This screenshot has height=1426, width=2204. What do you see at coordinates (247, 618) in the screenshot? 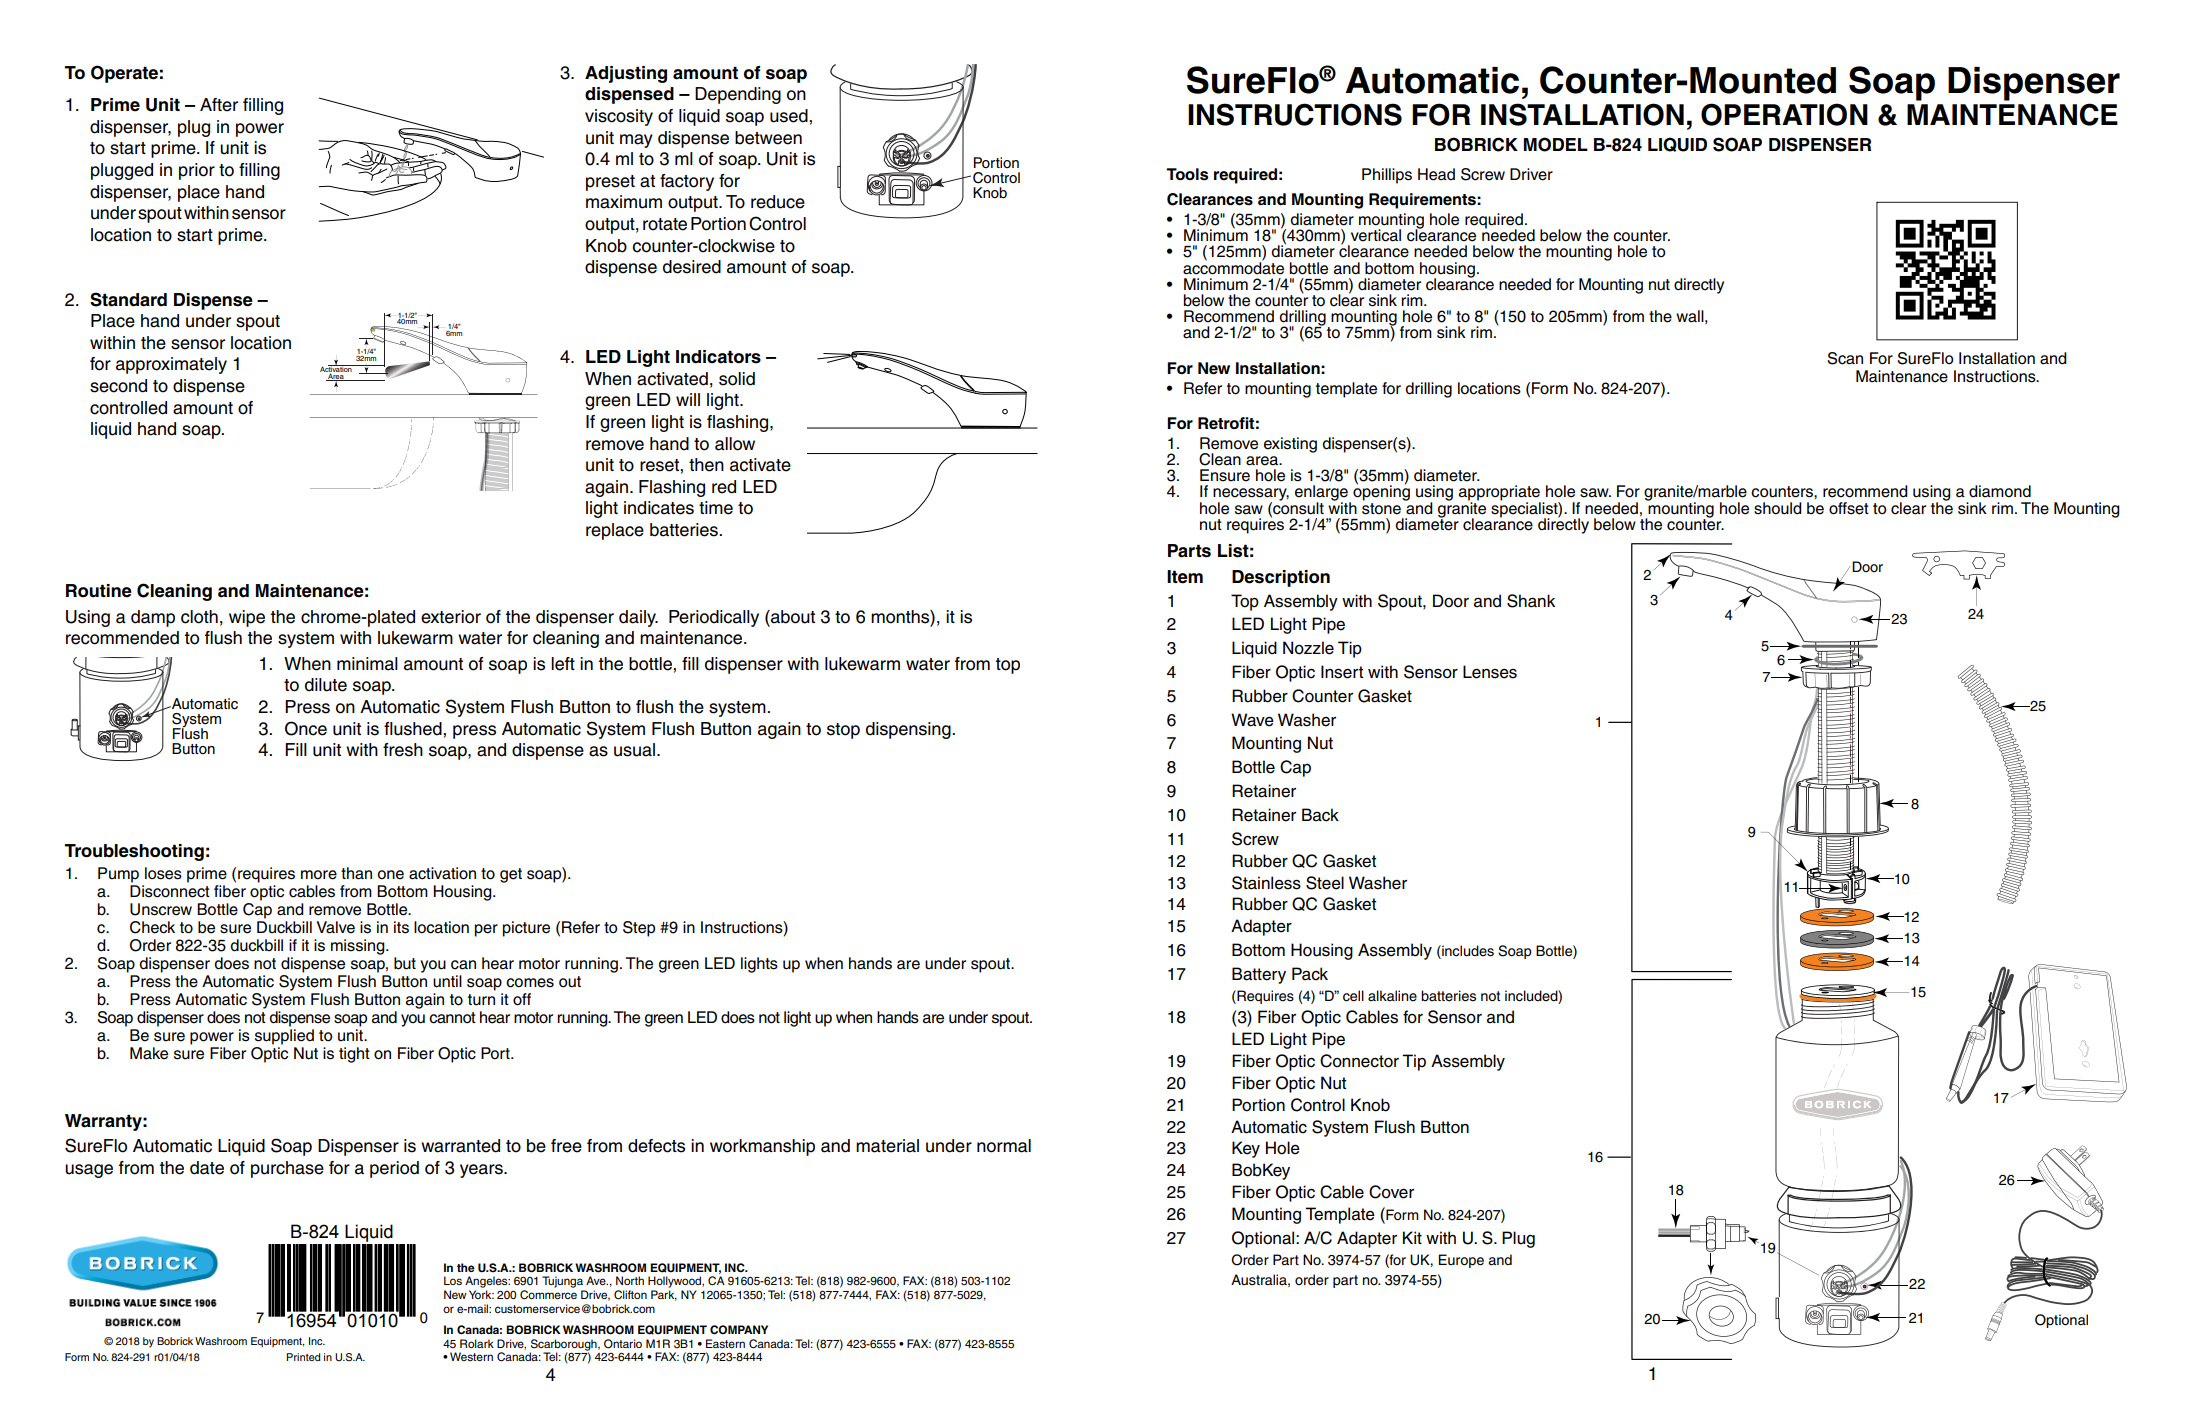
I see `wipe` at bounding box center [247, 618].
